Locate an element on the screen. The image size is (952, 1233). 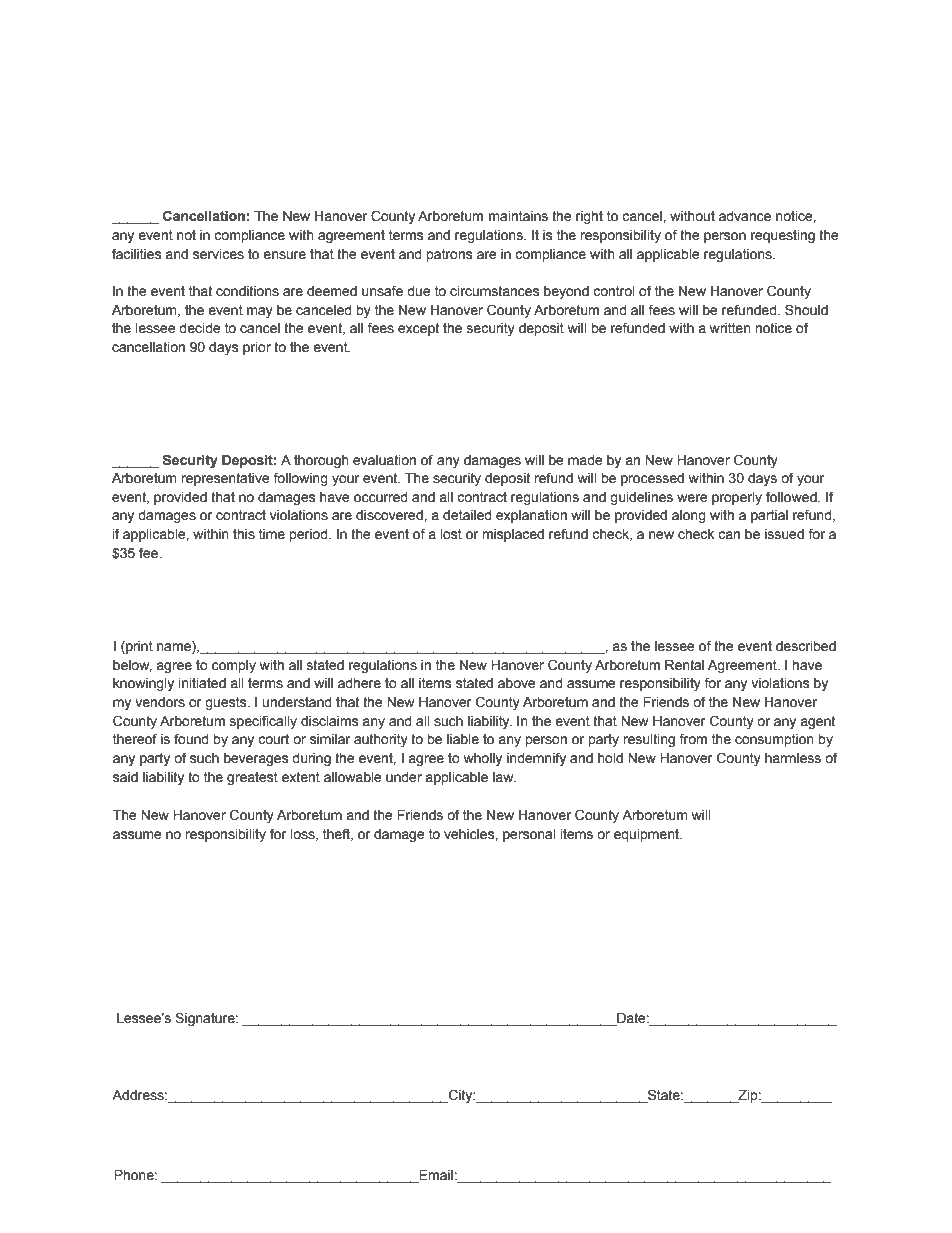
except is located at coordinates (418, 329).
